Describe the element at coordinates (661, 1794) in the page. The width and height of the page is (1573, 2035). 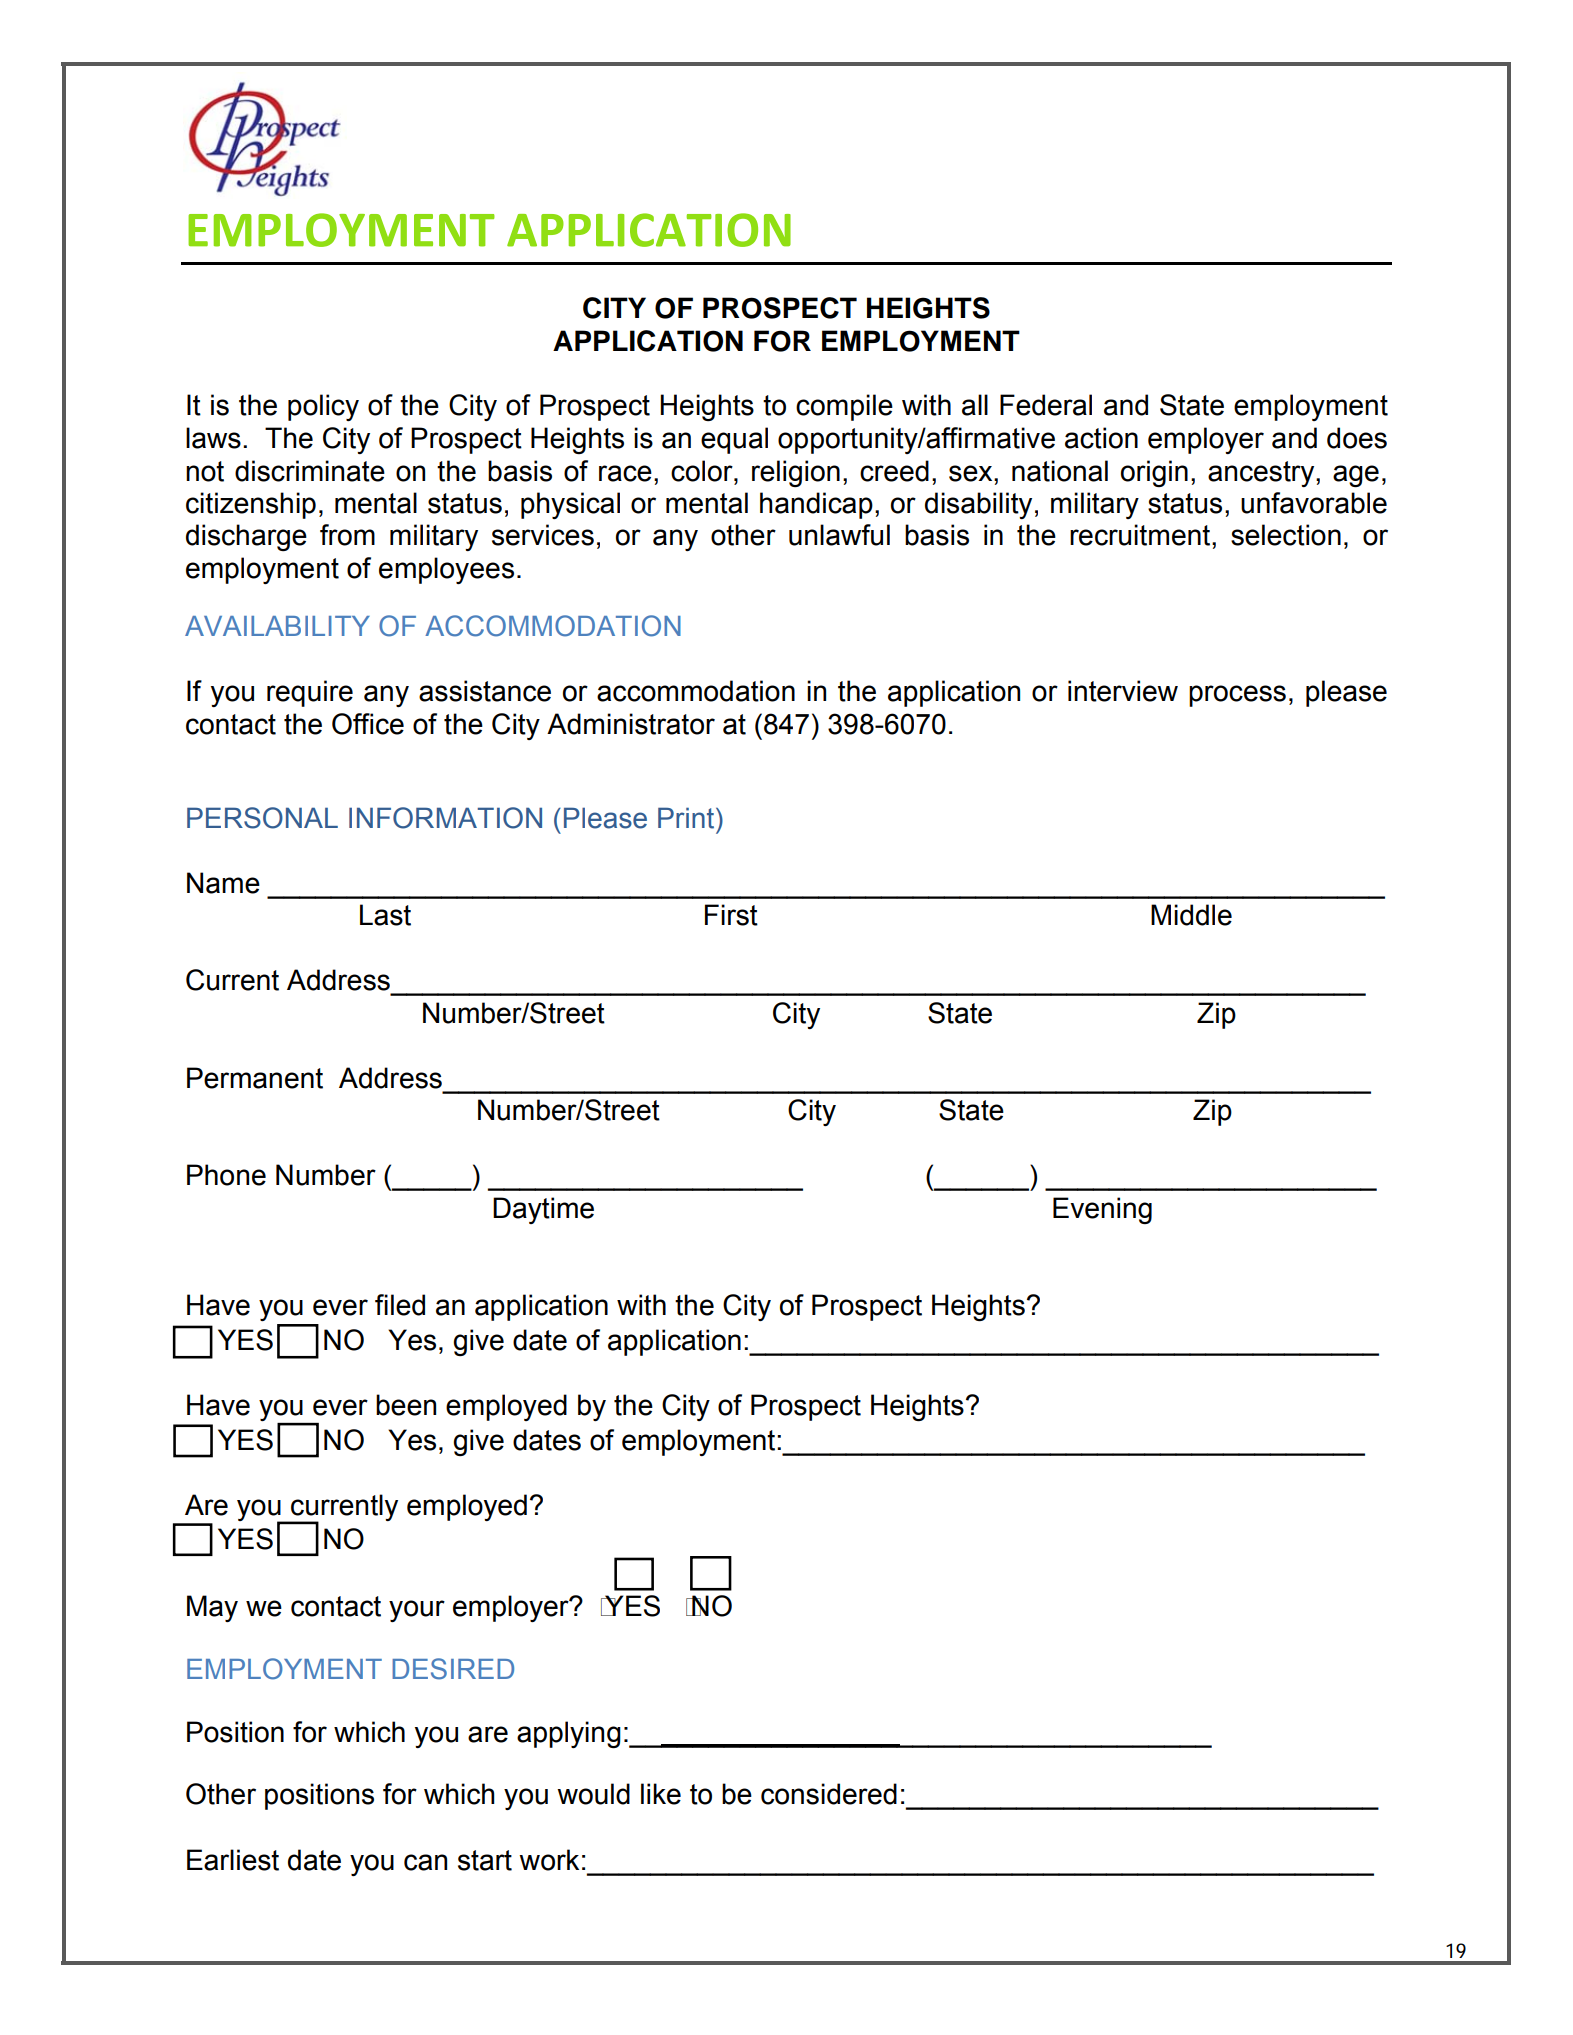
I see `like` at that location.
